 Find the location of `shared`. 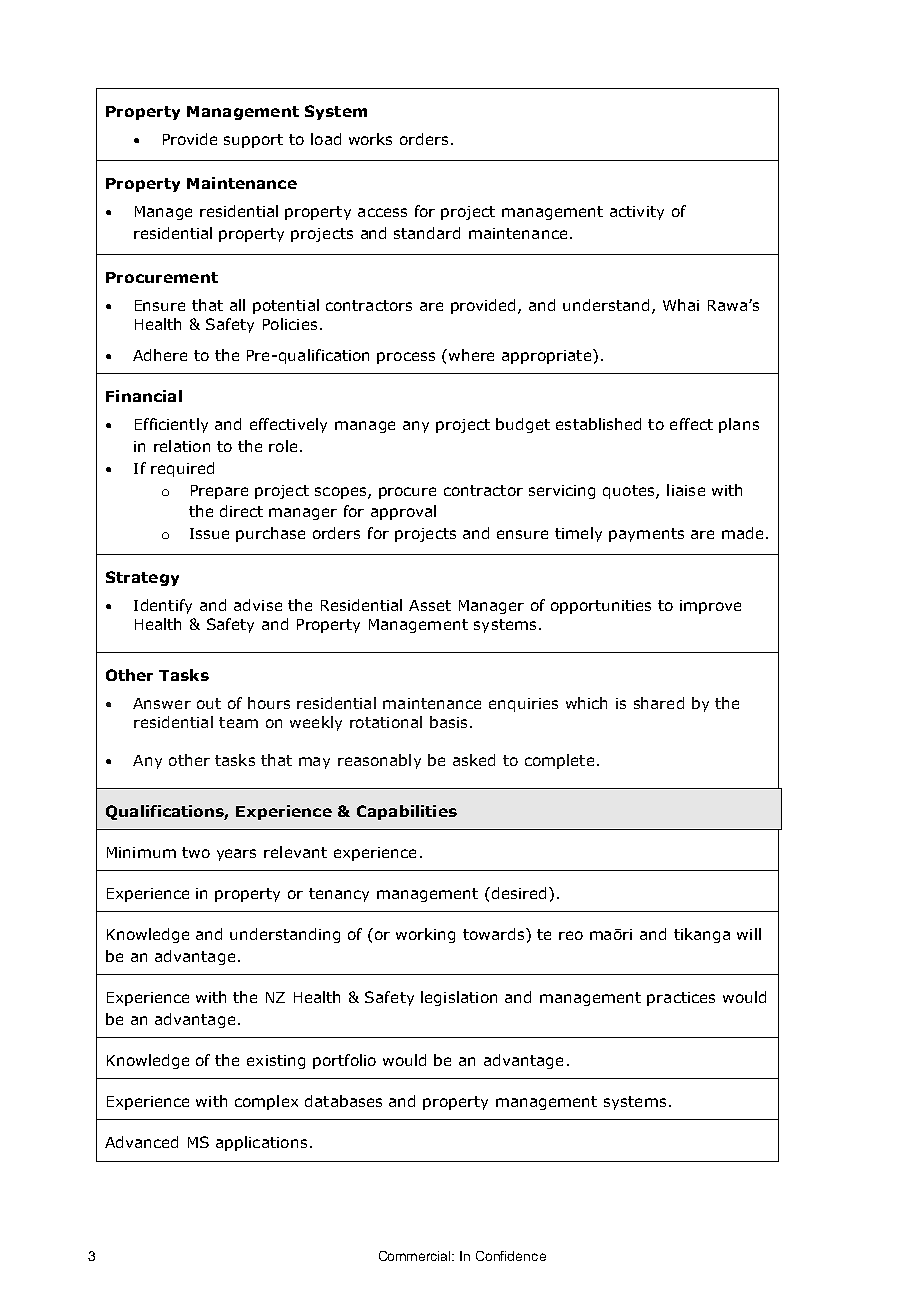

shared is located at coordinates (659, 703).
